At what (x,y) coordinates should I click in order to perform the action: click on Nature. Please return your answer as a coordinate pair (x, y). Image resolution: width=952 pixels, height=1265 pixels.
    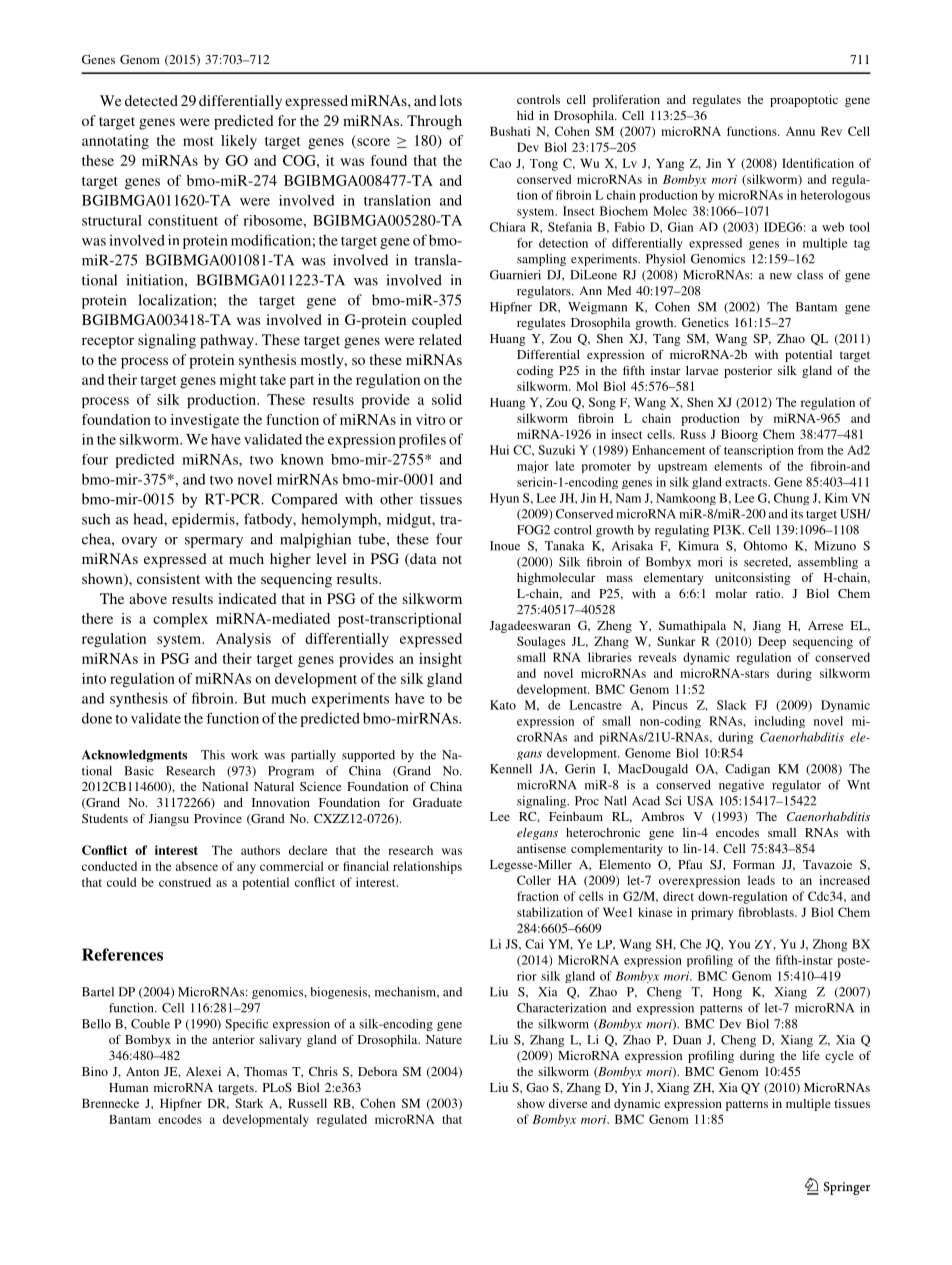
    Looking at the image, I should click on (444, 1039).
